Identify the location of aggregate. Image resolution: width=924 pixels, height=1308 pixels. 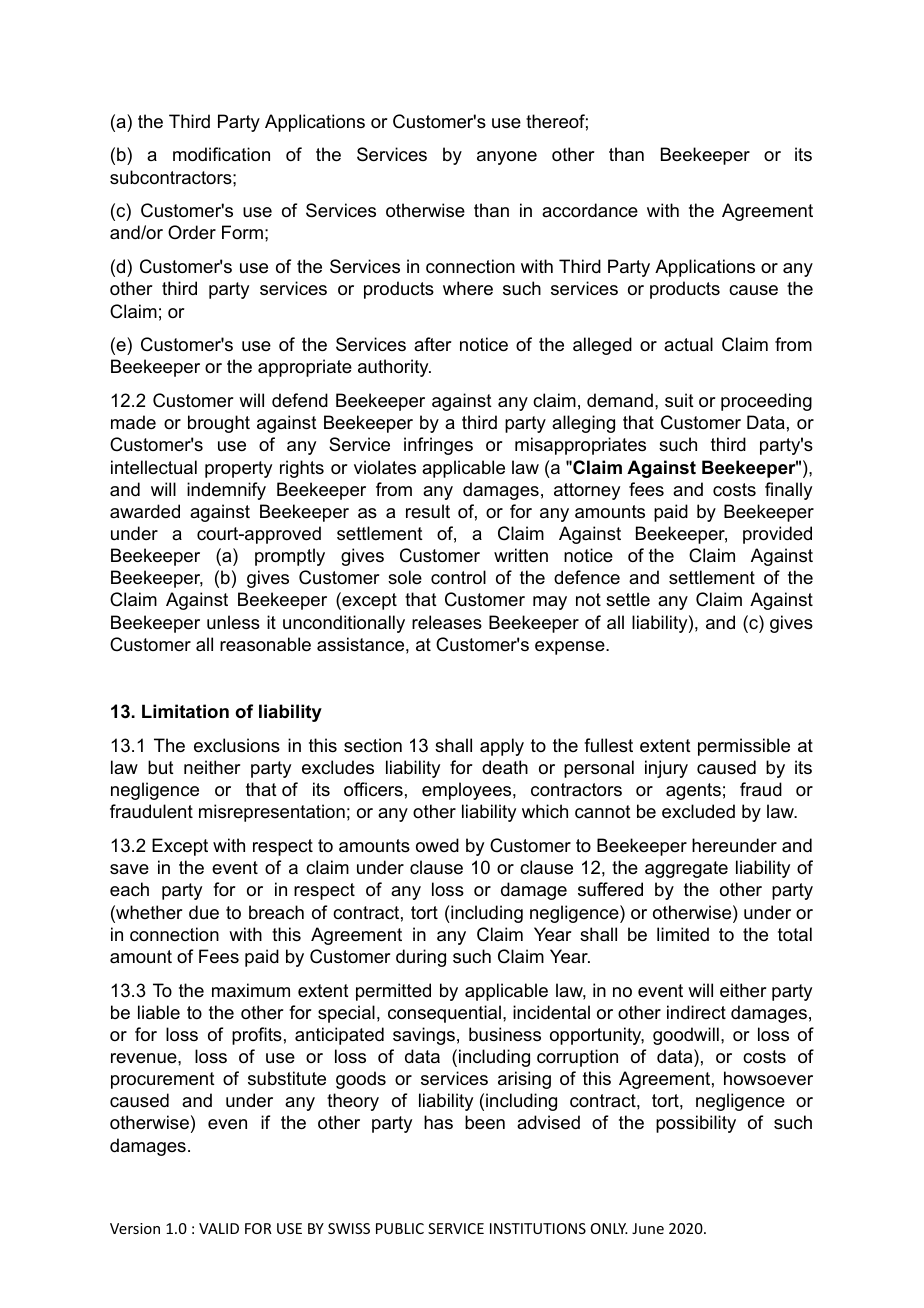
(686, 869).
